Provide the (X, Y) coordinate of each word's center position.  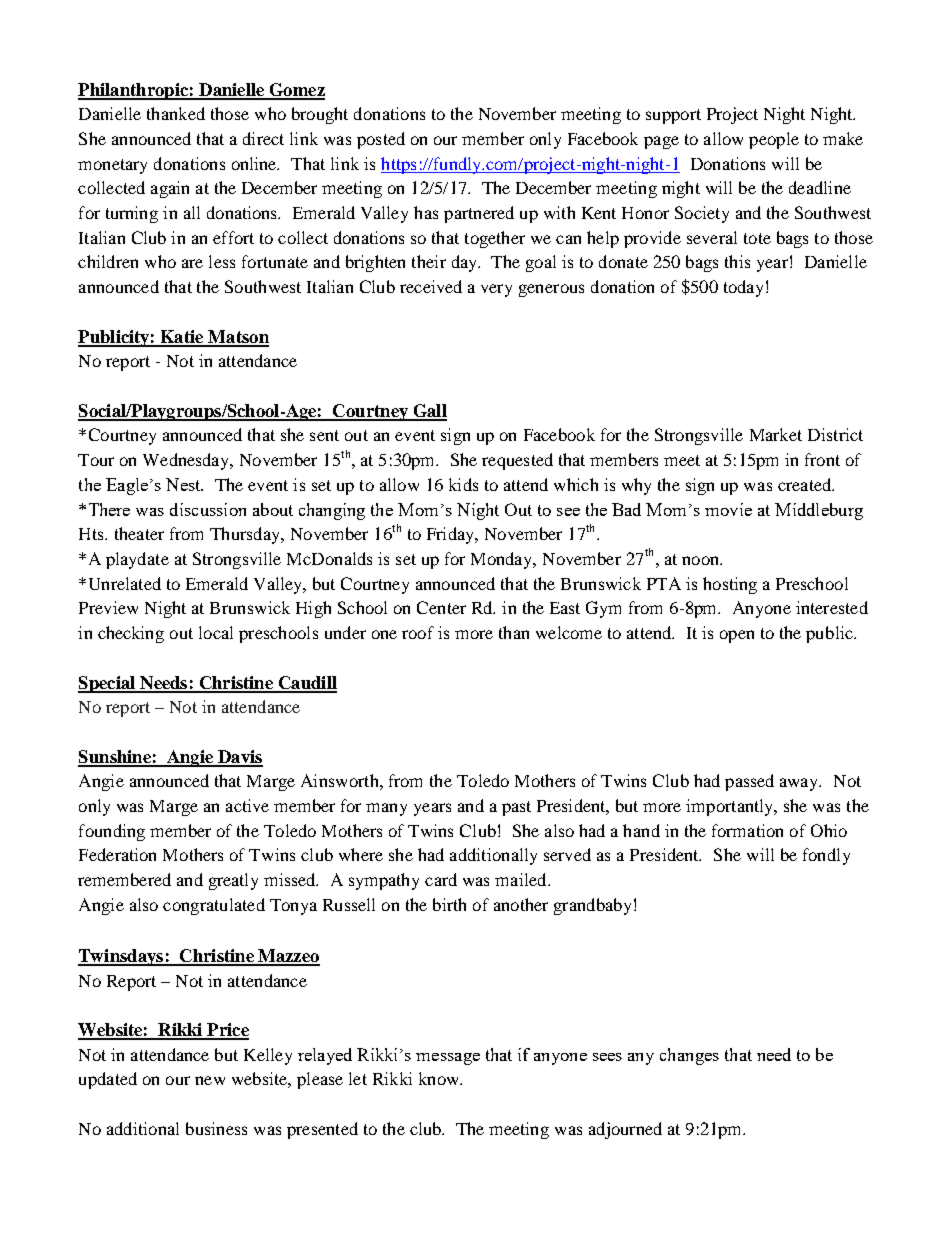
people (774, 140)
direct (263, 138)
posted (381, 140)
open (737, 636)
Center (441, 607)
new (210, 1080)
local (216, 632)
